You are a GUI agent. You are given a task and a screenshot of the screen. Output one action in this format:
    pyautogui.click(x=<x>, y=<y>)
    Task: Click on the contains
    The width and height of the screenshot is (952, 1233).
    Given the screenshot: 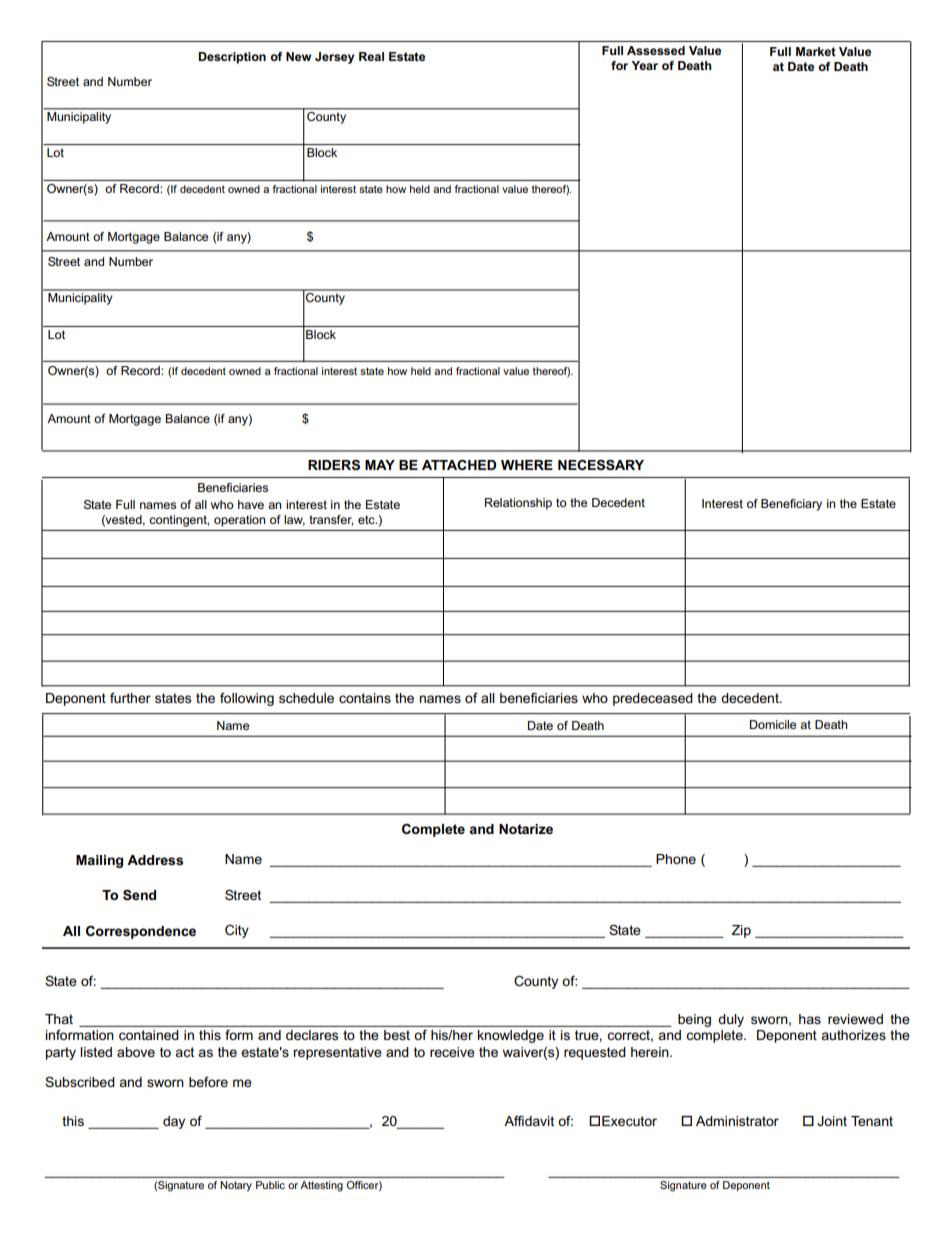 What is the action you would take?
    pyautogui.click(x=365, y=698)
